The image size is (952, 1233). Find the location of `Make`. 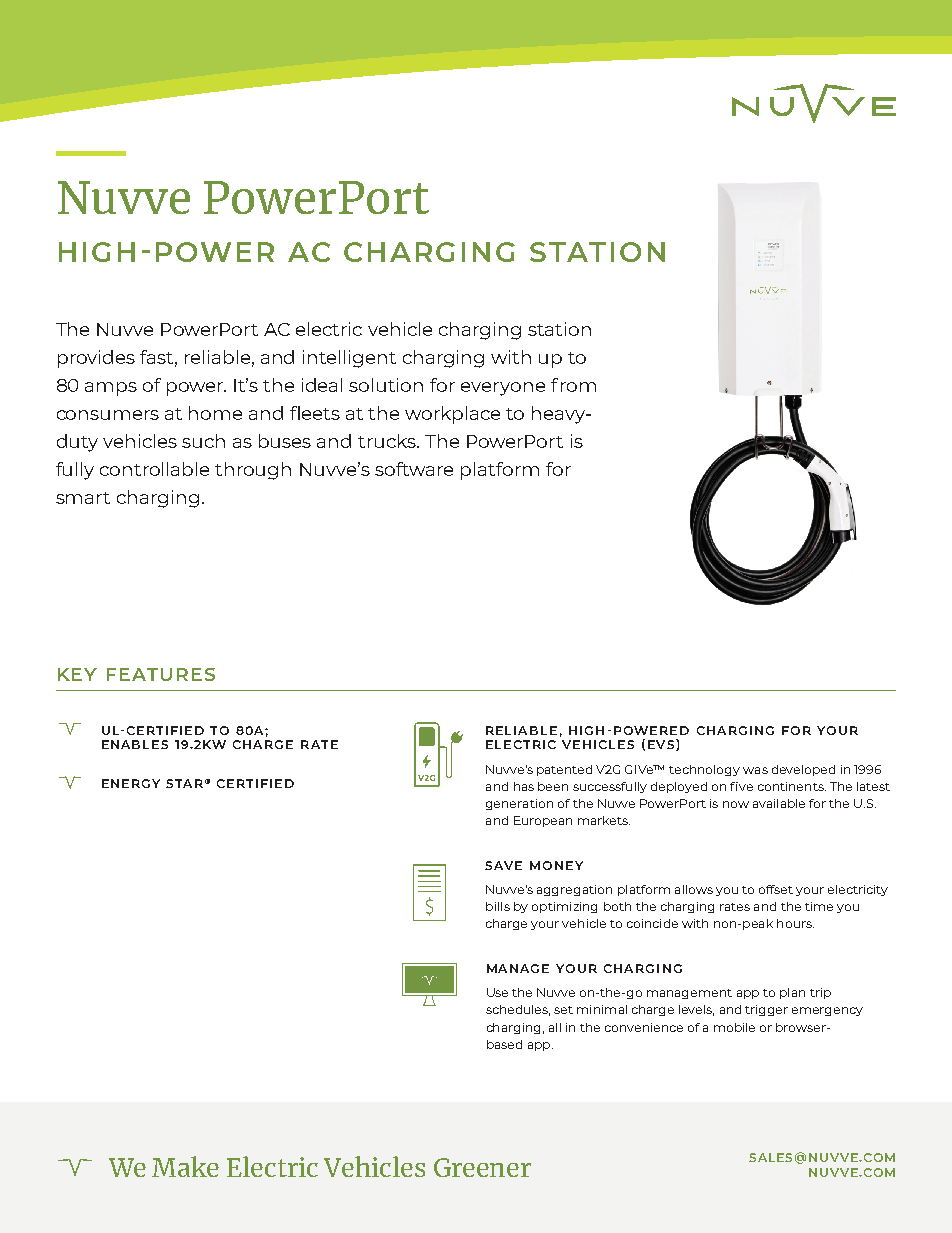

Make is located at coordinates (185, 1166).
